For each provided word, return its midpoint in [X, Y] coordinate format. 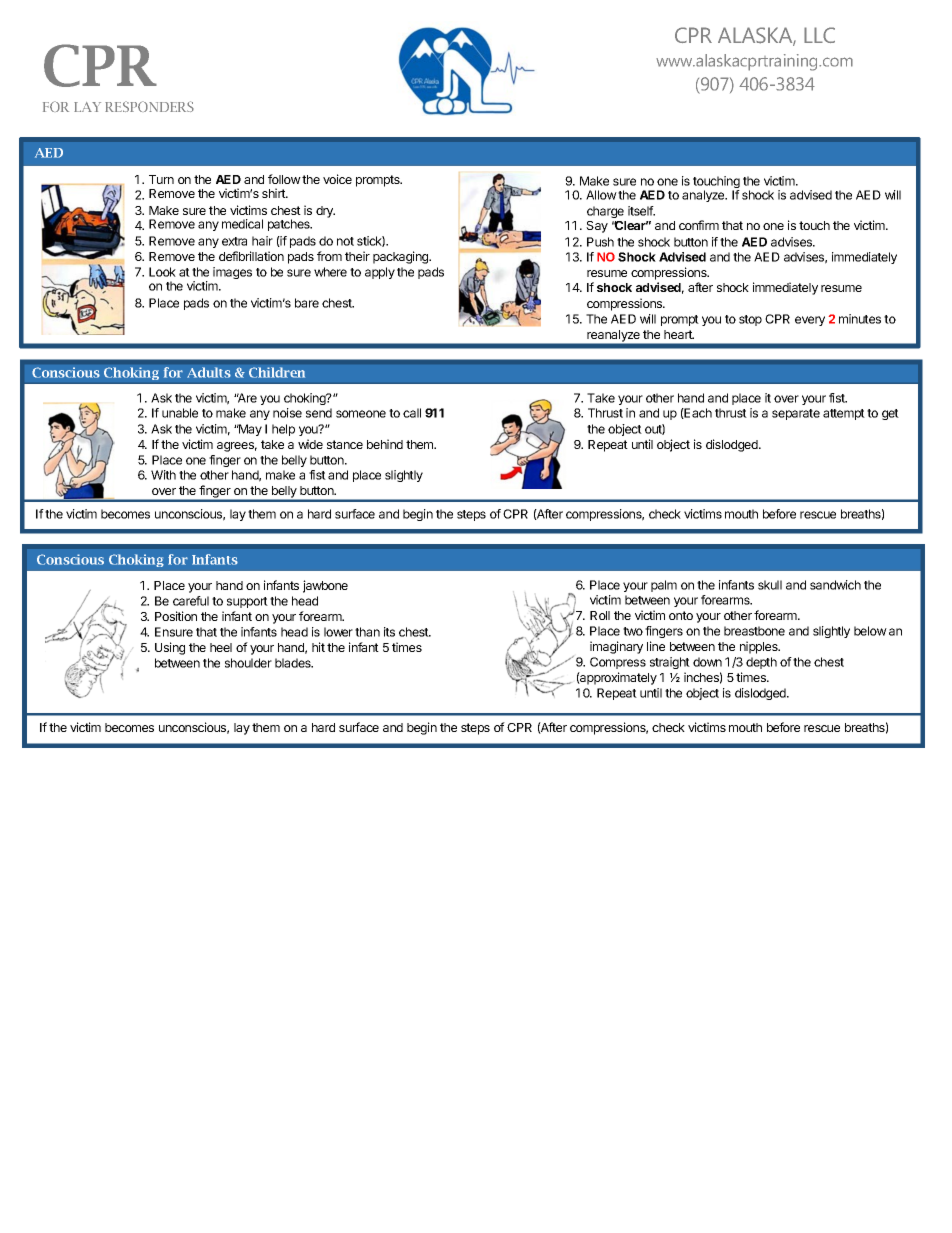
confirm [699, 225]
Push [600, 242]
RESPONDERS [149, 106]
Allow [601, 195]
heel [221, 647]
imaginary [616, 647]
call [412, 413]
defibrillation [251, 256]
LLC [819, 35]
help [283, 430]
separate [796, 414]
